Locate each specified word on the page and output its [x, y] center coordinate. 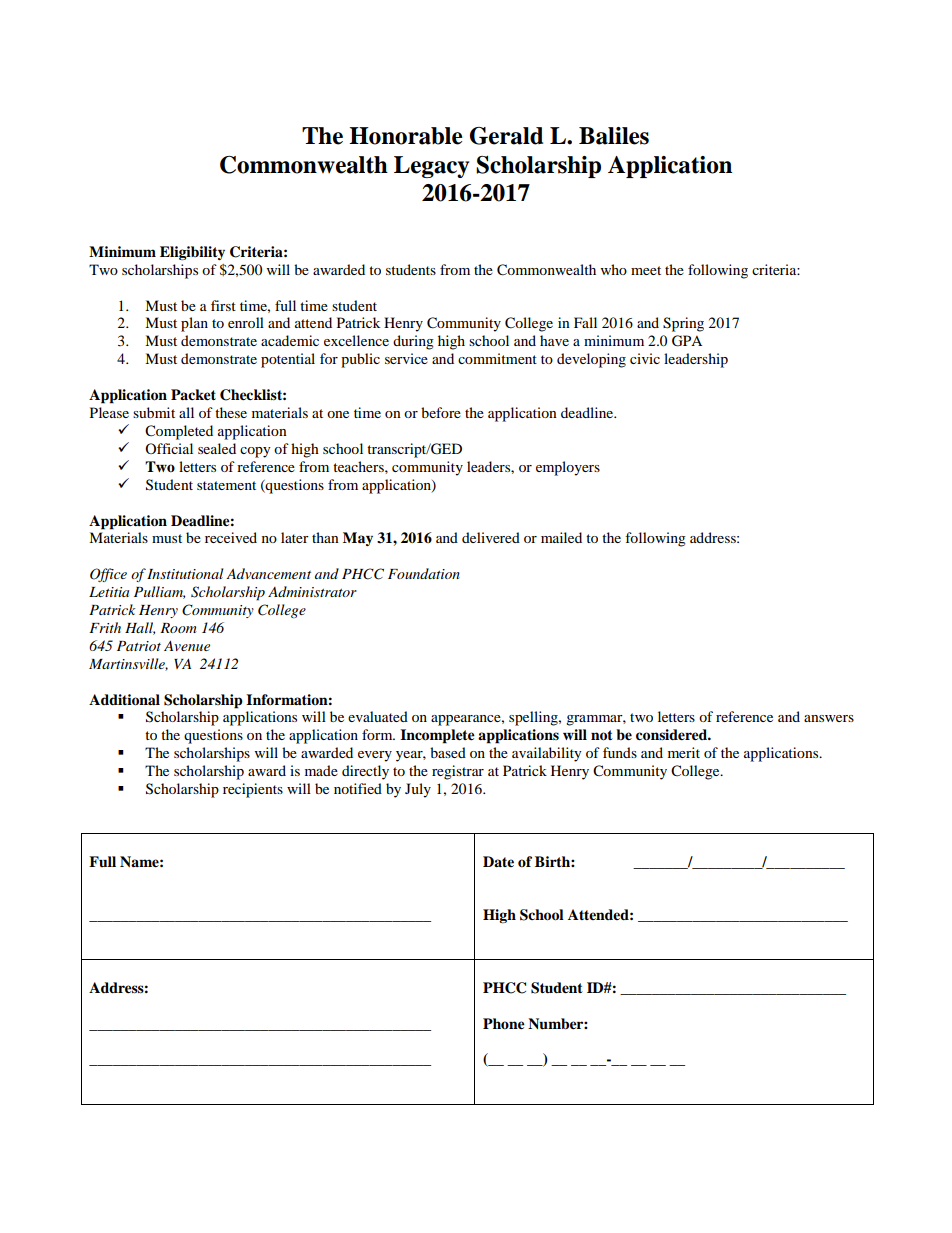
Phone [504, 1024]
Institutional [185, 573]
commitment [497, 358]
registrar [458, 772]
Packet [193, 395]
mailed [561, 537]
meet [646, 270]
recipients [253, 790]
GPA [687, 341]
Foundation [424, 573]
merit [684, 752]
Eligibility [192, 253]
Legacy [431, 167]
